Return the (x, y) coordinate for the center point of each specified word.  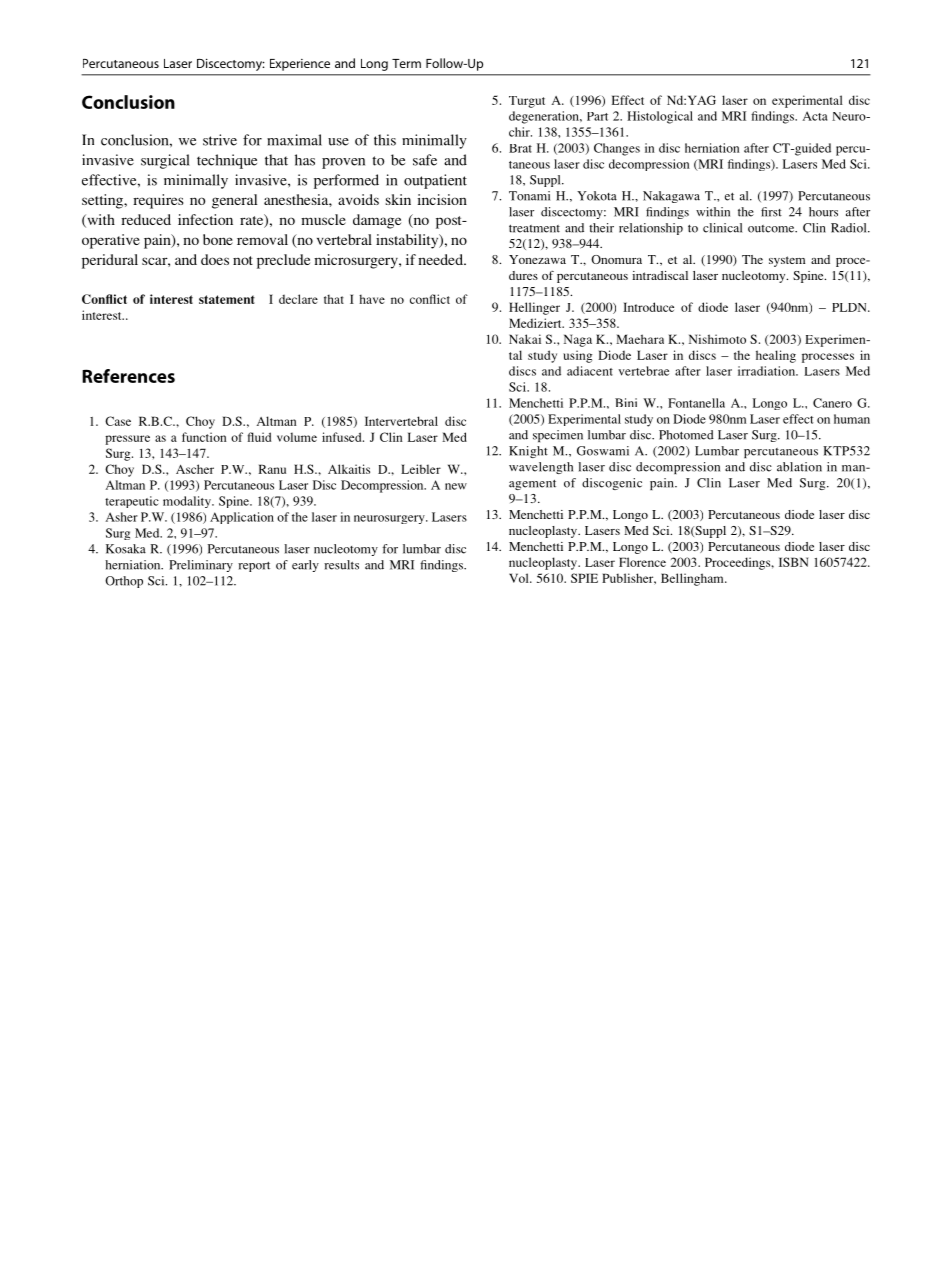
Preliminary (201, 566)
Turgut (527, 102)
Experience (300, 65)
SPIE (584, 578)
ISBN (793, 562)
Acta (815, 116)
